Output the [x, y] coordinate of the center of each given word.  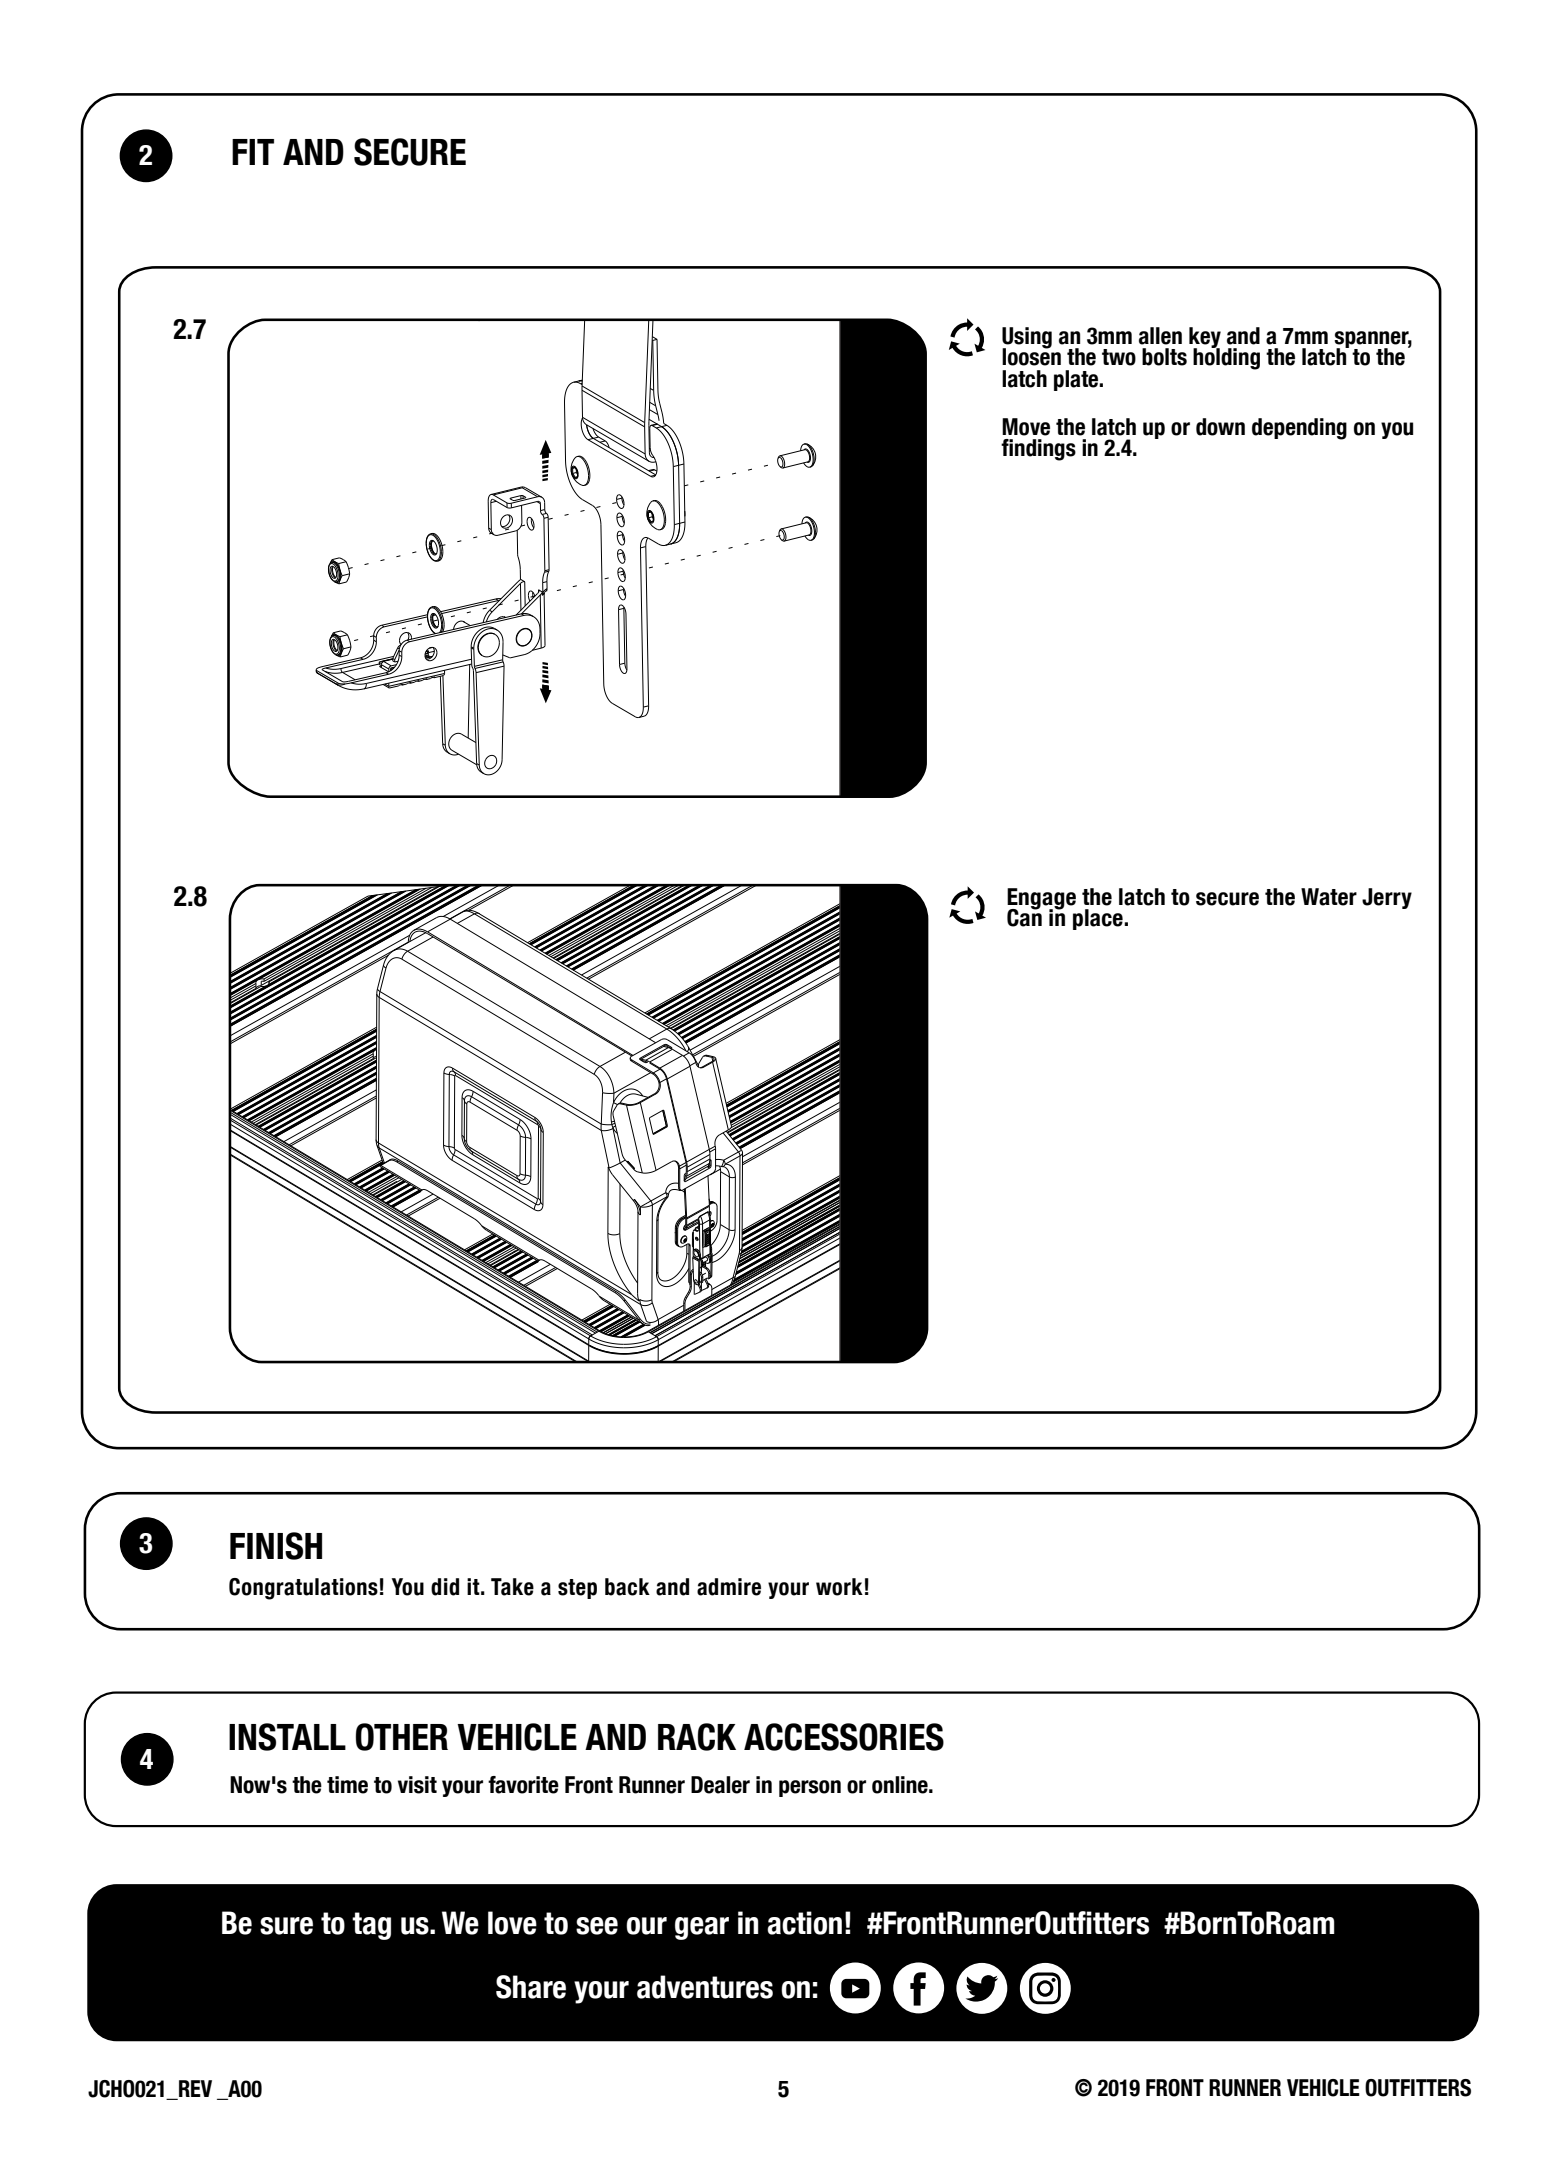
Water [1329, 897]
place [1099, 919]
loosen [1031, 356]
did [445, 1587]
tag [371, 1926]
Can [1024, 917]
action [804, 1923]
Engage [1041, 900]
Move [1026, 427]
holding [1226, 358]
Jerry [1387, 898]
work [839, 1587]
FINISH [276, 1546]
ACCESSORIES [844, 1737]
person [810, 1788]
